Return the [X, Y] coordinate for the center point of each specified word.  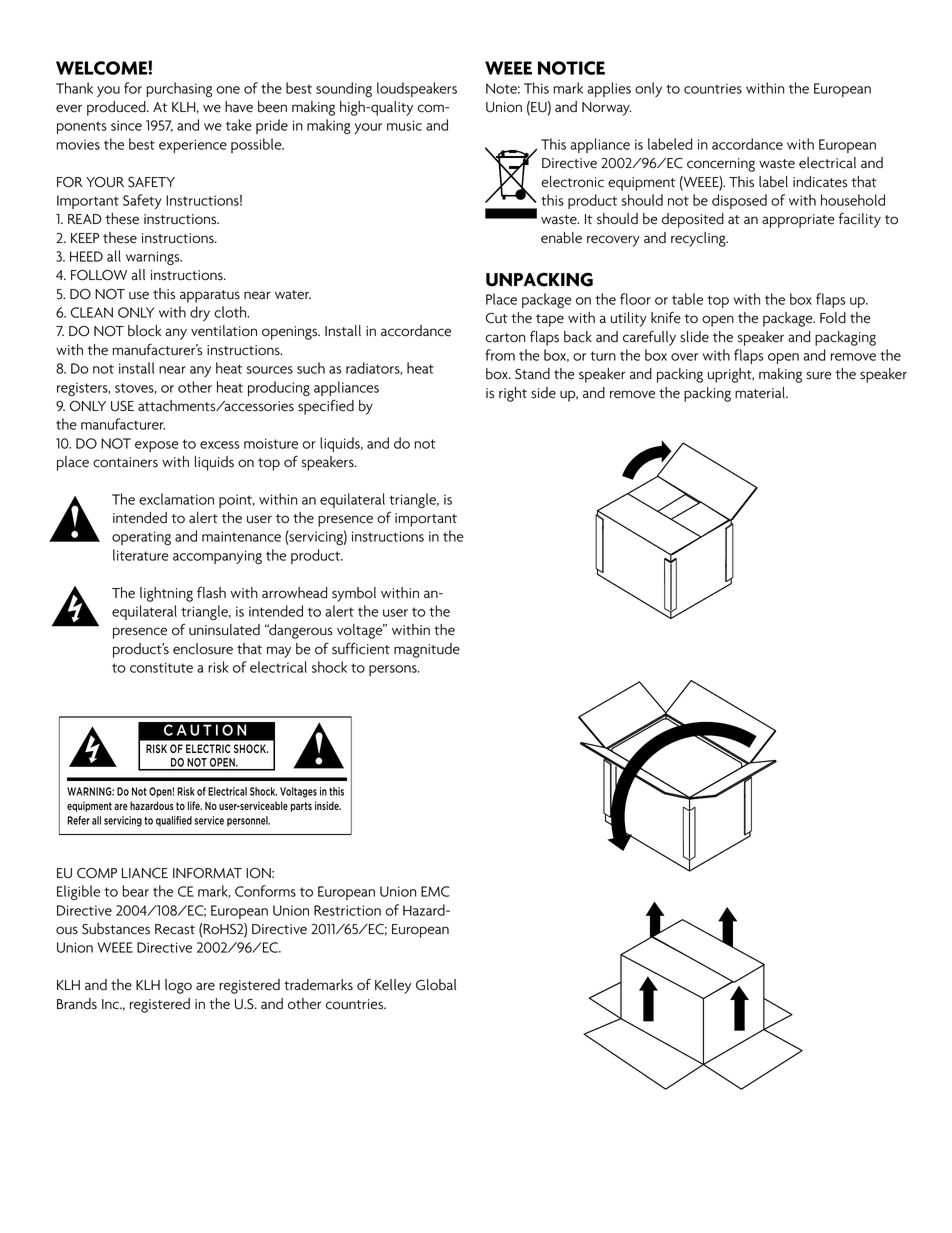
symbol [354, 594]
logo [178, 986]
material [761, 393]
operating [141, 538]
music [404, 125]
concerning [721, 165]
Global [436, 985]
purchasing [179, 89]
